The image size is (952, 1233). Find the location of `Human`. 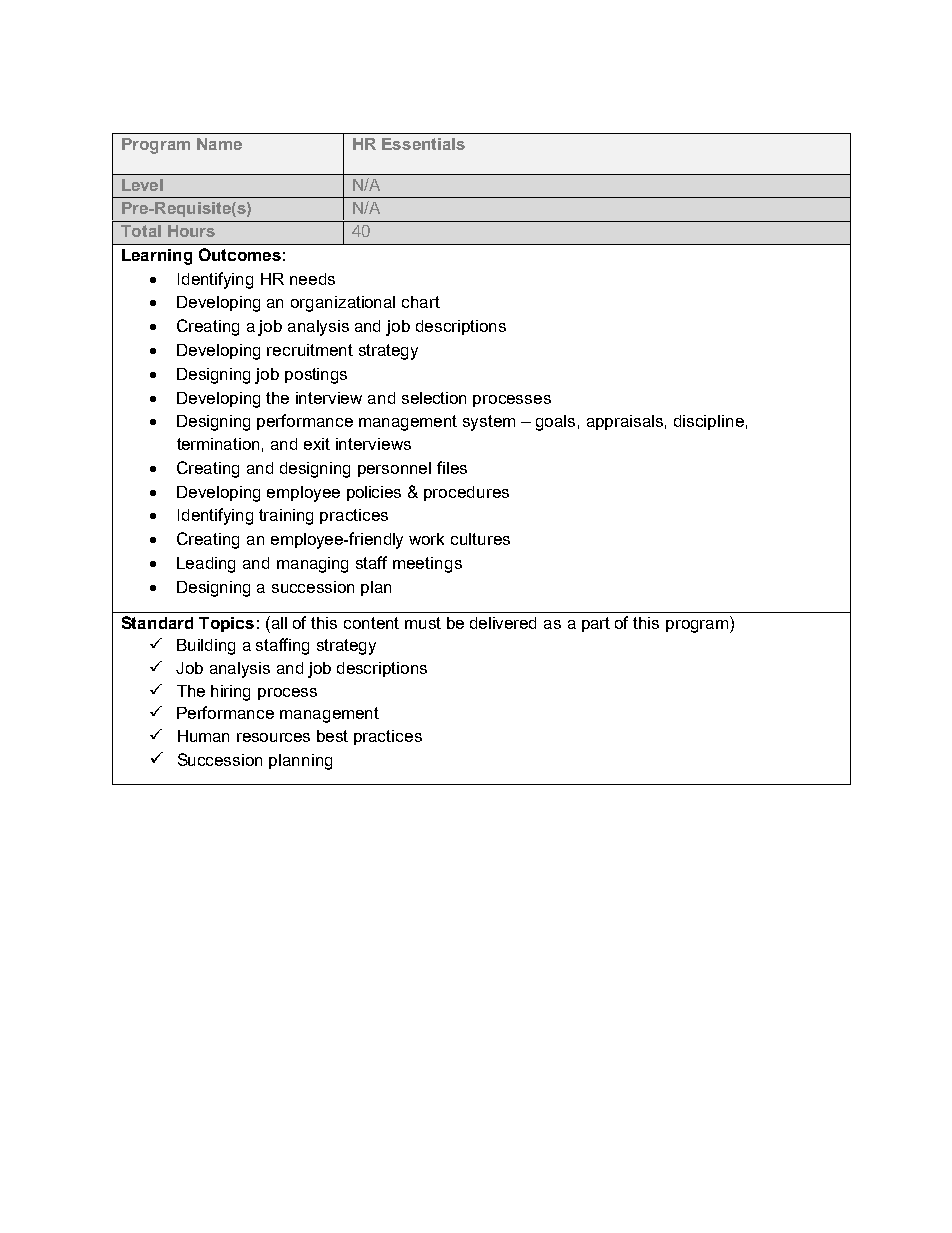

Human is located at coordinates (203, 736).
